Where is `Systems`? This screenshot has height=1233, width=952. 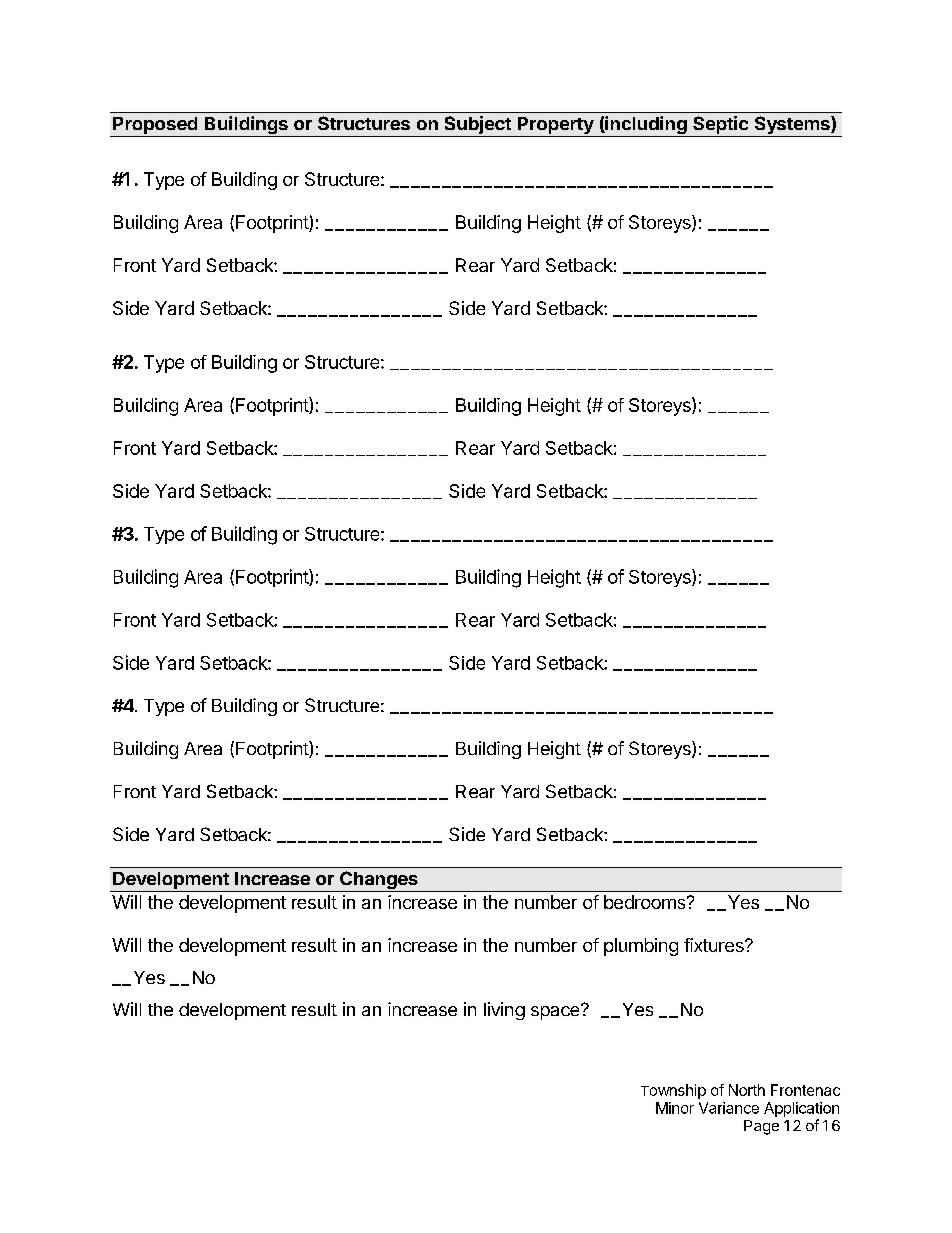 Systems is located at coordinates (792, 126).
